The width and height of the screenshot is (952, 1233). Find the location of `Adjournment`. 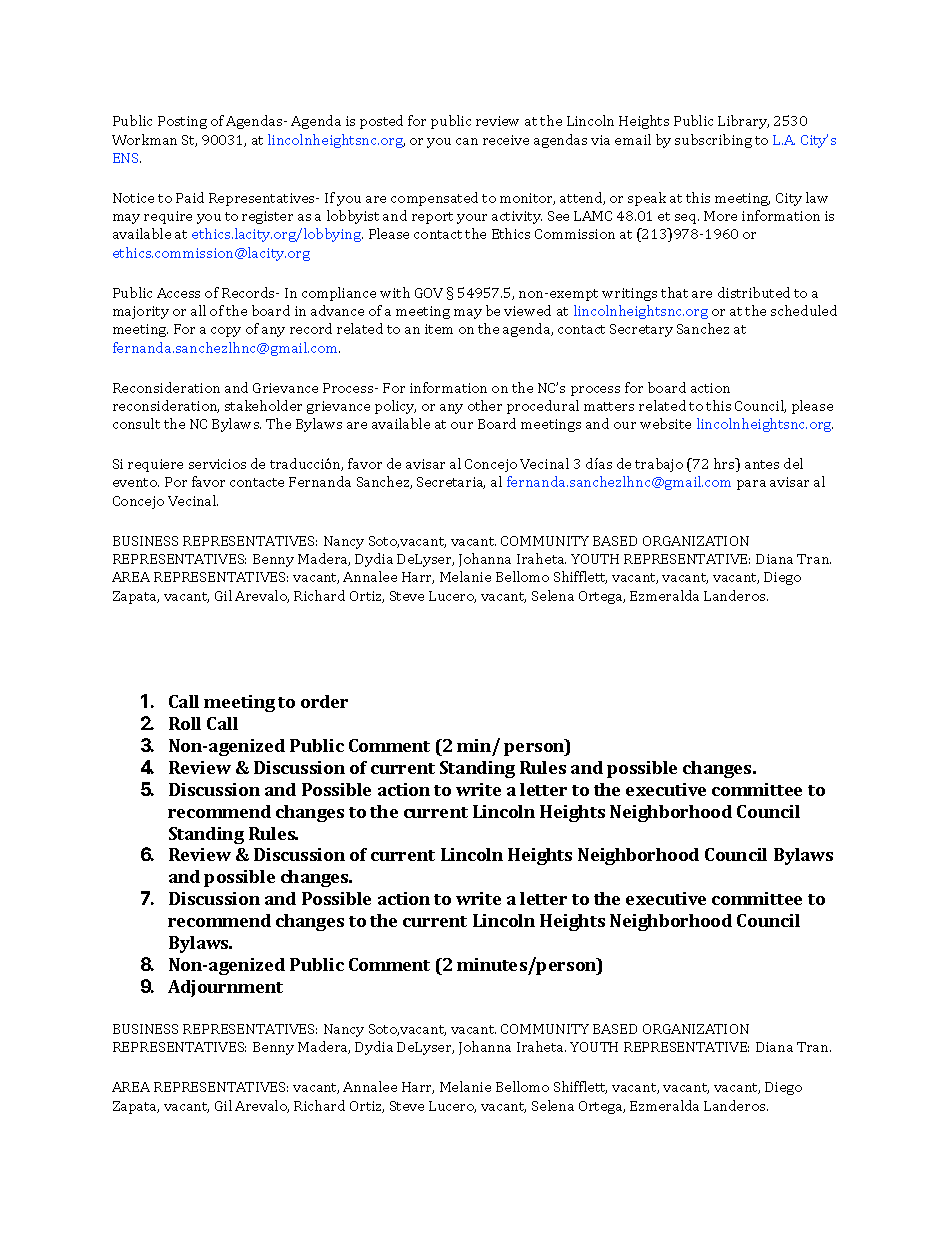

Adjournment is located at coordinates (225, 988).
